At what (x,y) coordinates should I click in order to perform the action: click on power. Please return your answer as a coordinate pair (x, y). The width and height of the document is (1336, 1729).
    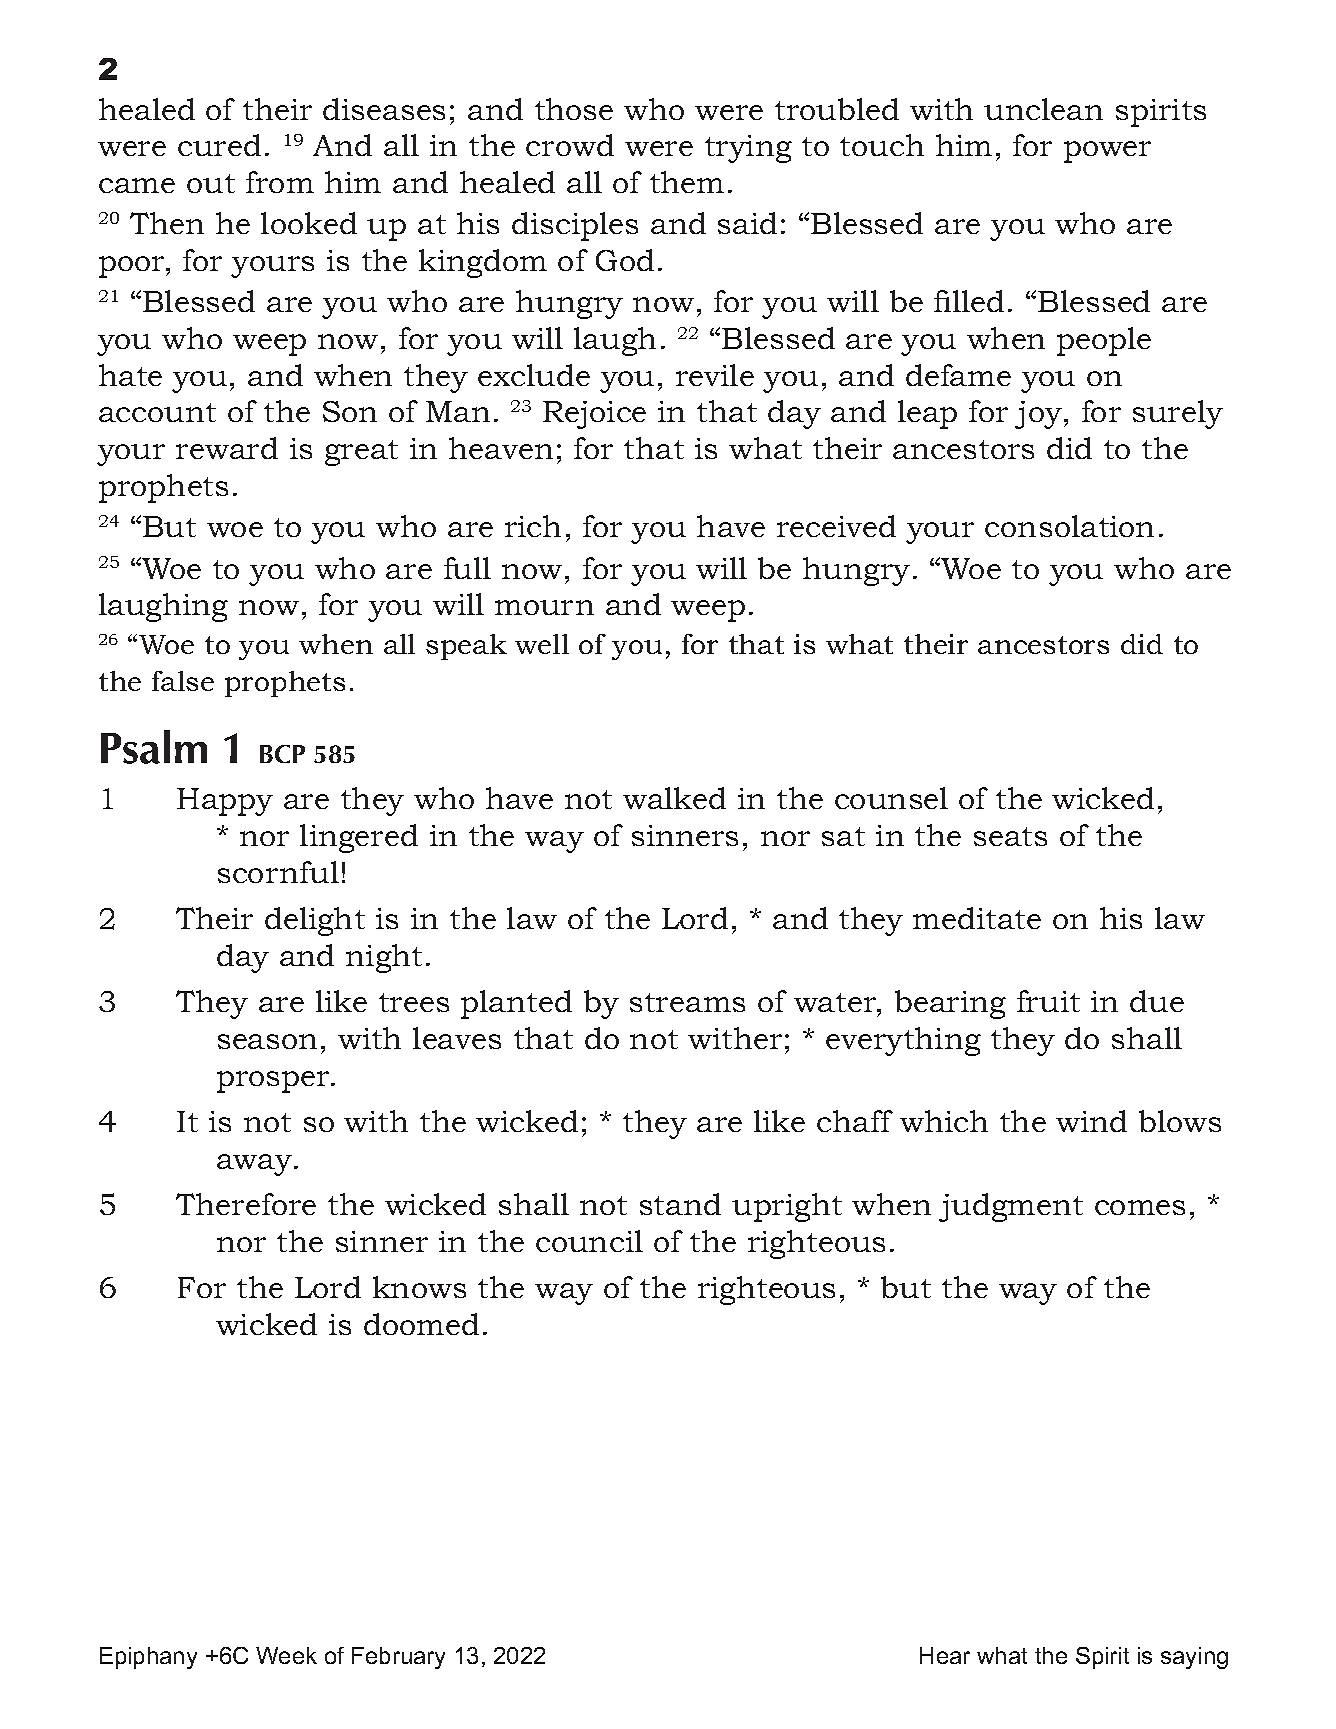
    Looking at the image, I should click on (1107, 152).
